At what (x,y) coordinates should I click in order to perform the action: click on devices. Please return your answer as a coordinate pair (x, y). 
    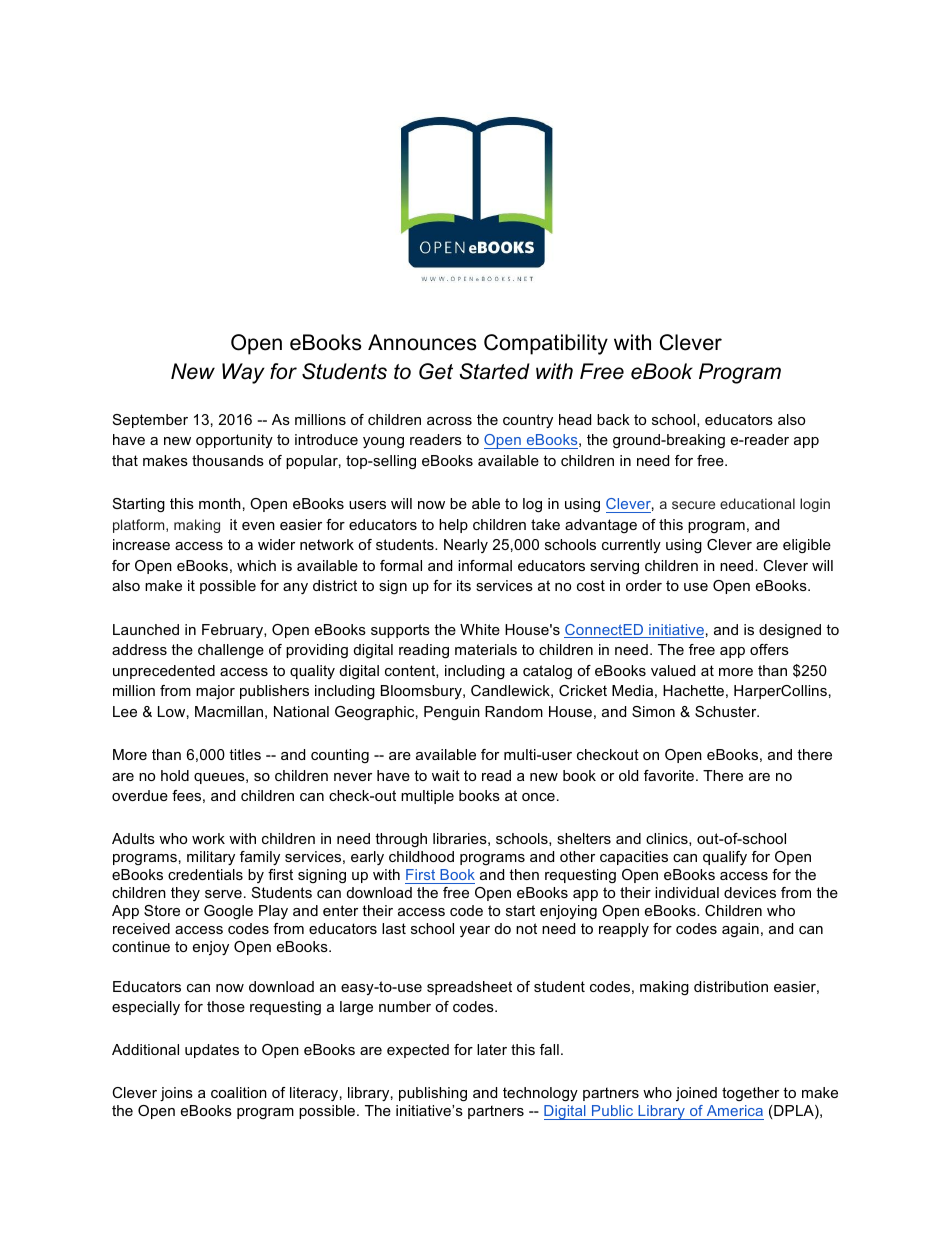
    Looking at the image, I should click on (750, 892).
